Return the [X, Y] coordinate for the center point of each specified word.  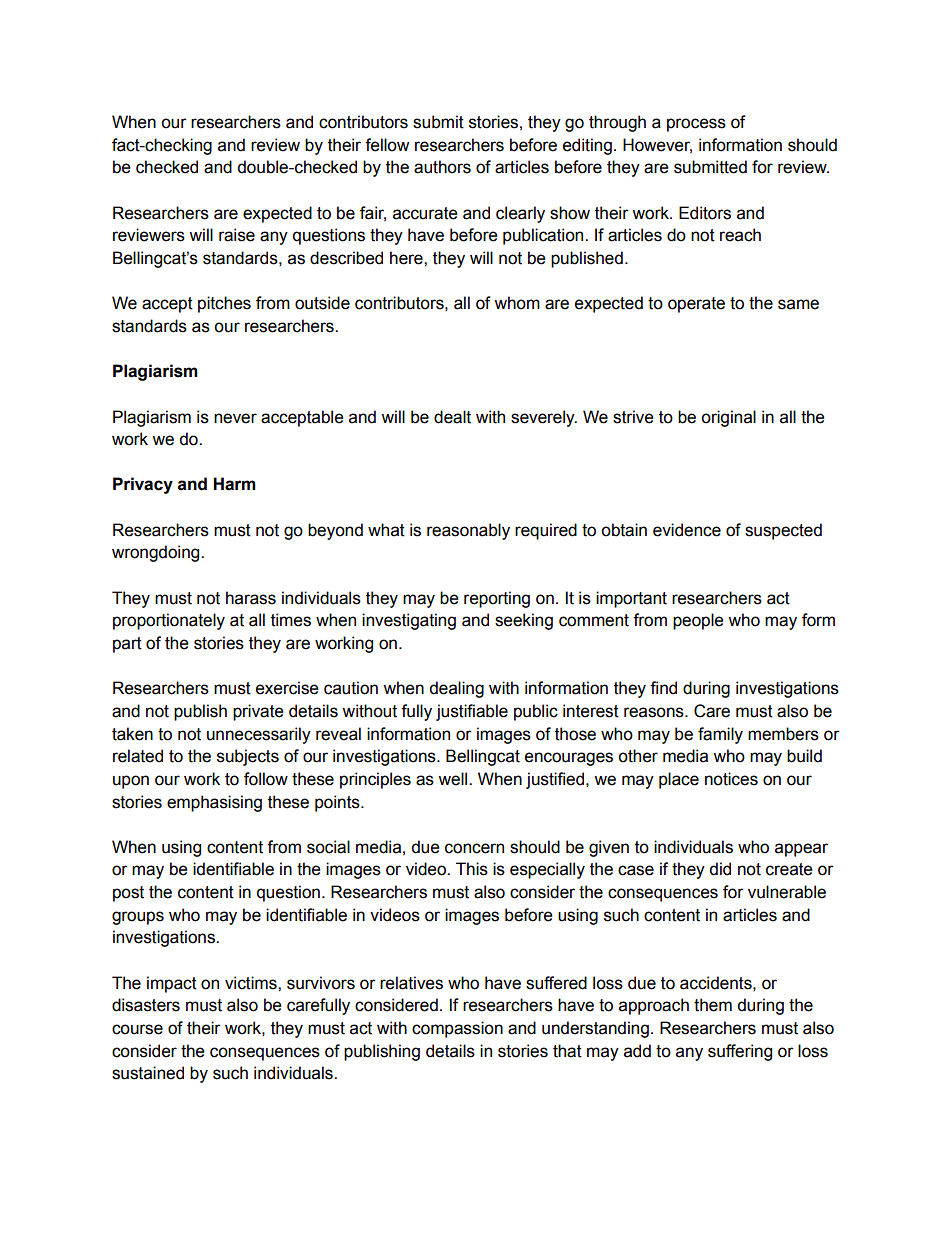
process [696, 125]
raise [237, 235]
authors [442, 167]
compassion [457, 1029]
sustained [148, 1073]
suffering [740, 1052]
